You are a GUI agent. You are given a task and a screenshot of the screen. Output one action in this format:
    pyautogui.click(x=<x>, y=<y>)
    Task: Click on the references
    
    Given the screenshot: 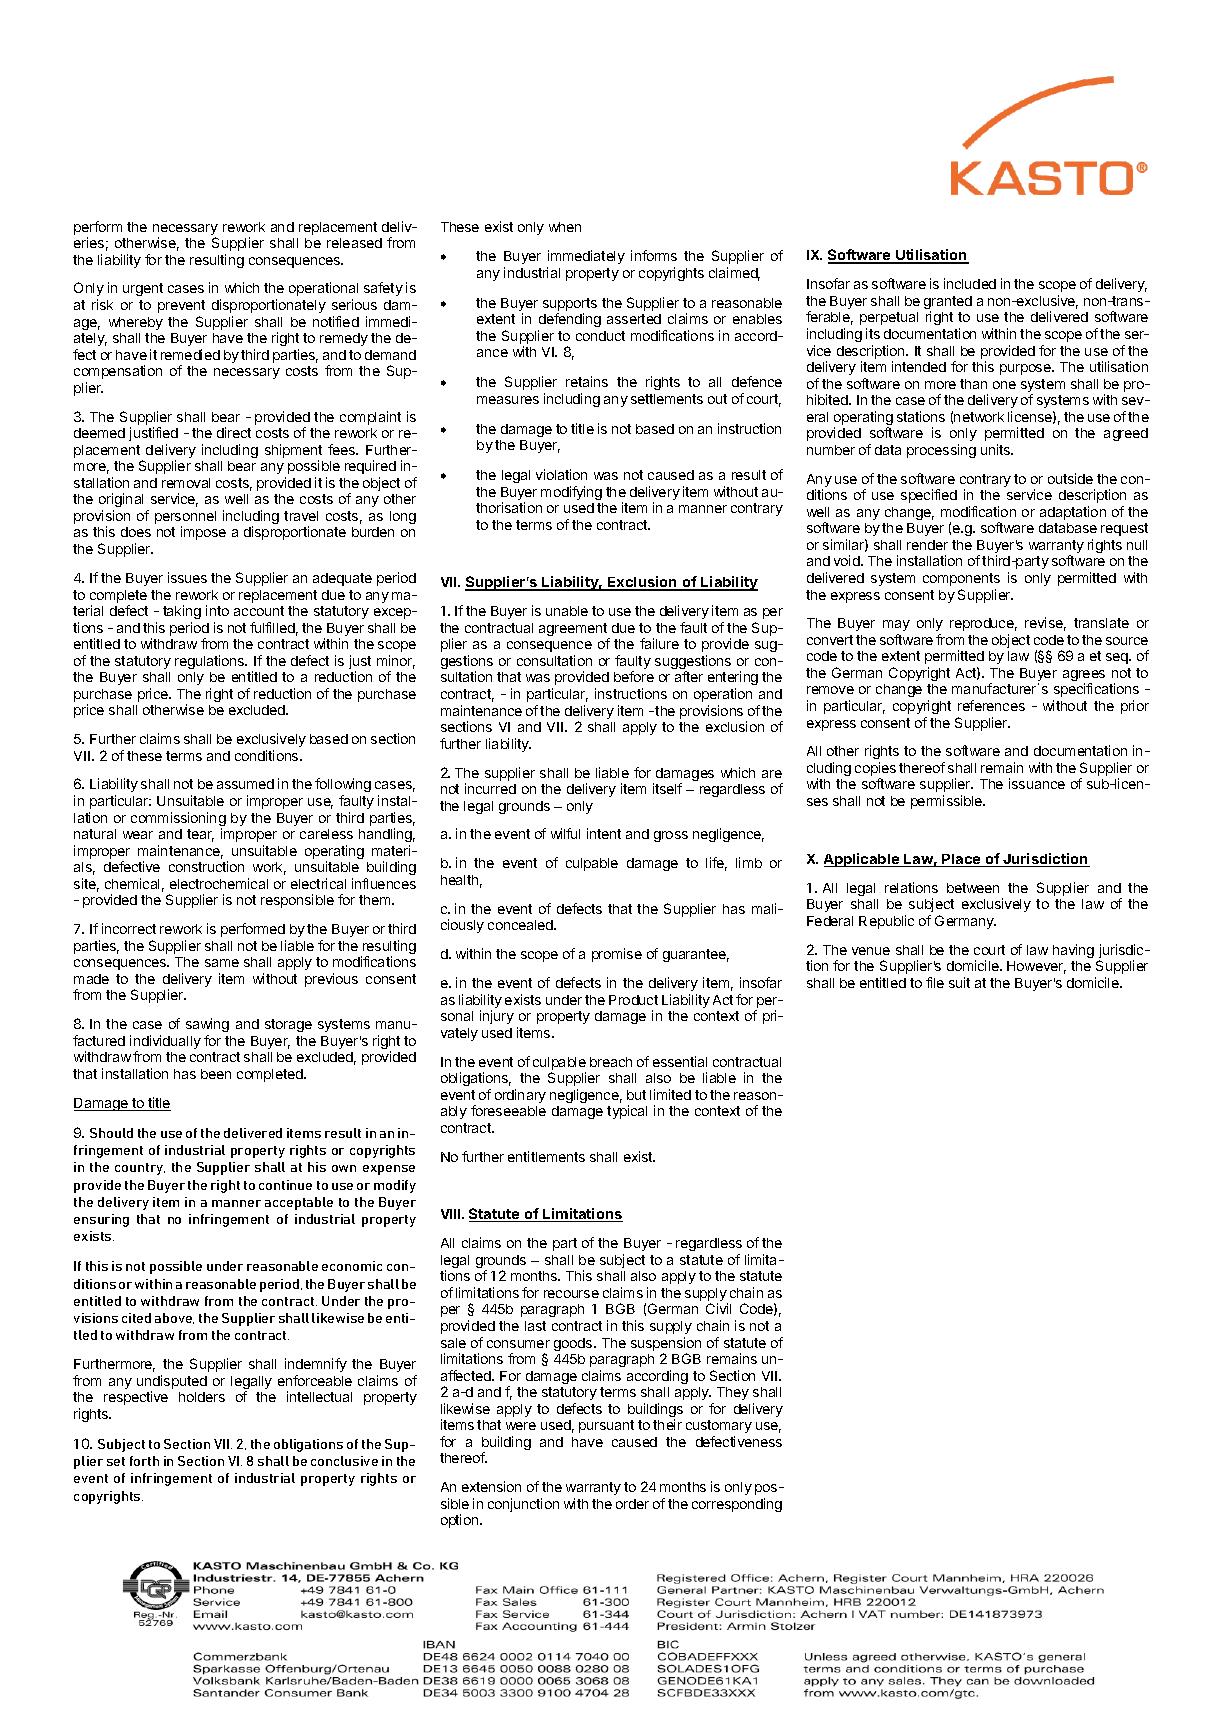 What is the action you would take?
    pyautogui.click(x=991, y=705)
